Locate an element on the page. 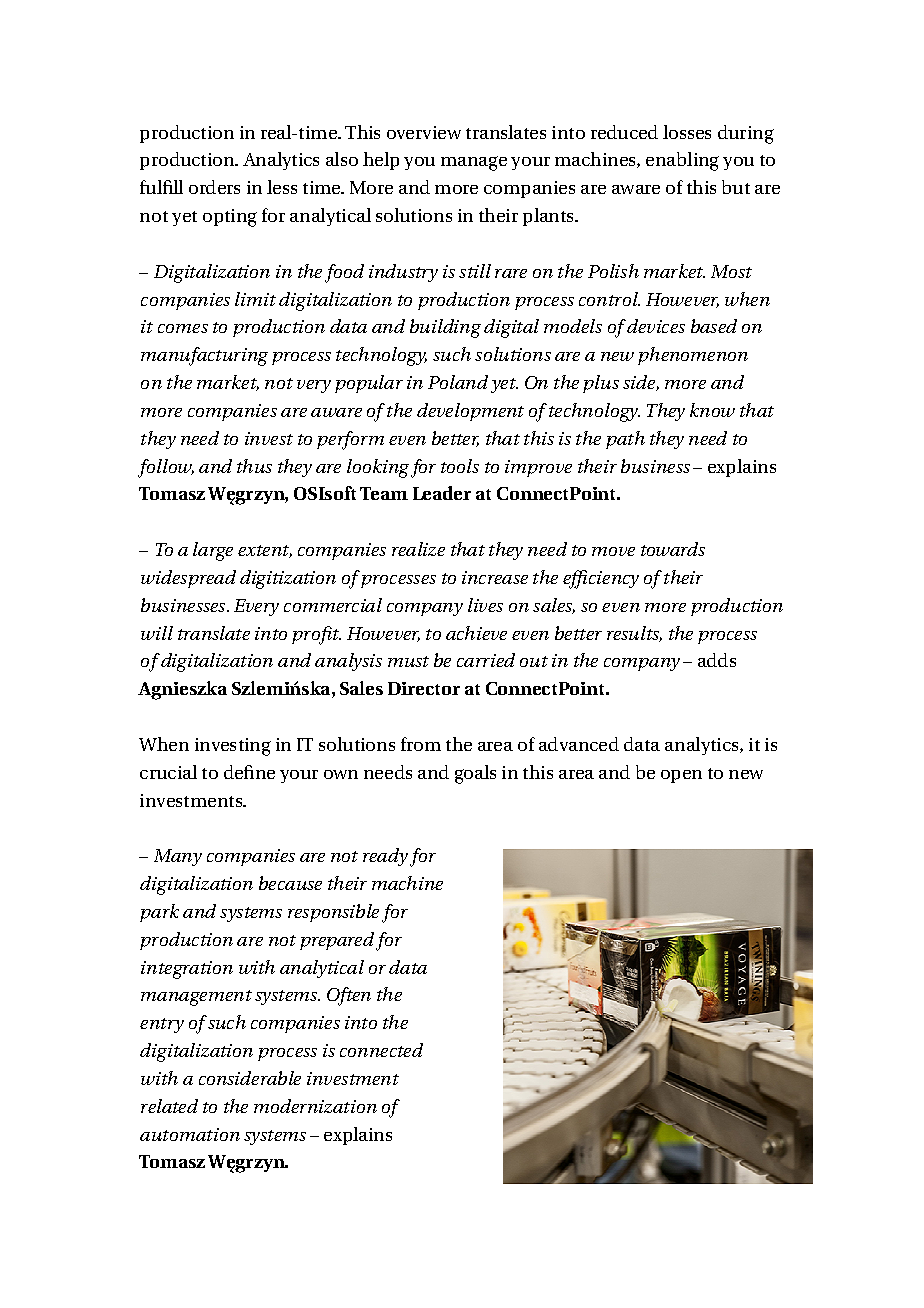 The height and width of the image is (1308, 924). define is located at coordinates (249, 772).
